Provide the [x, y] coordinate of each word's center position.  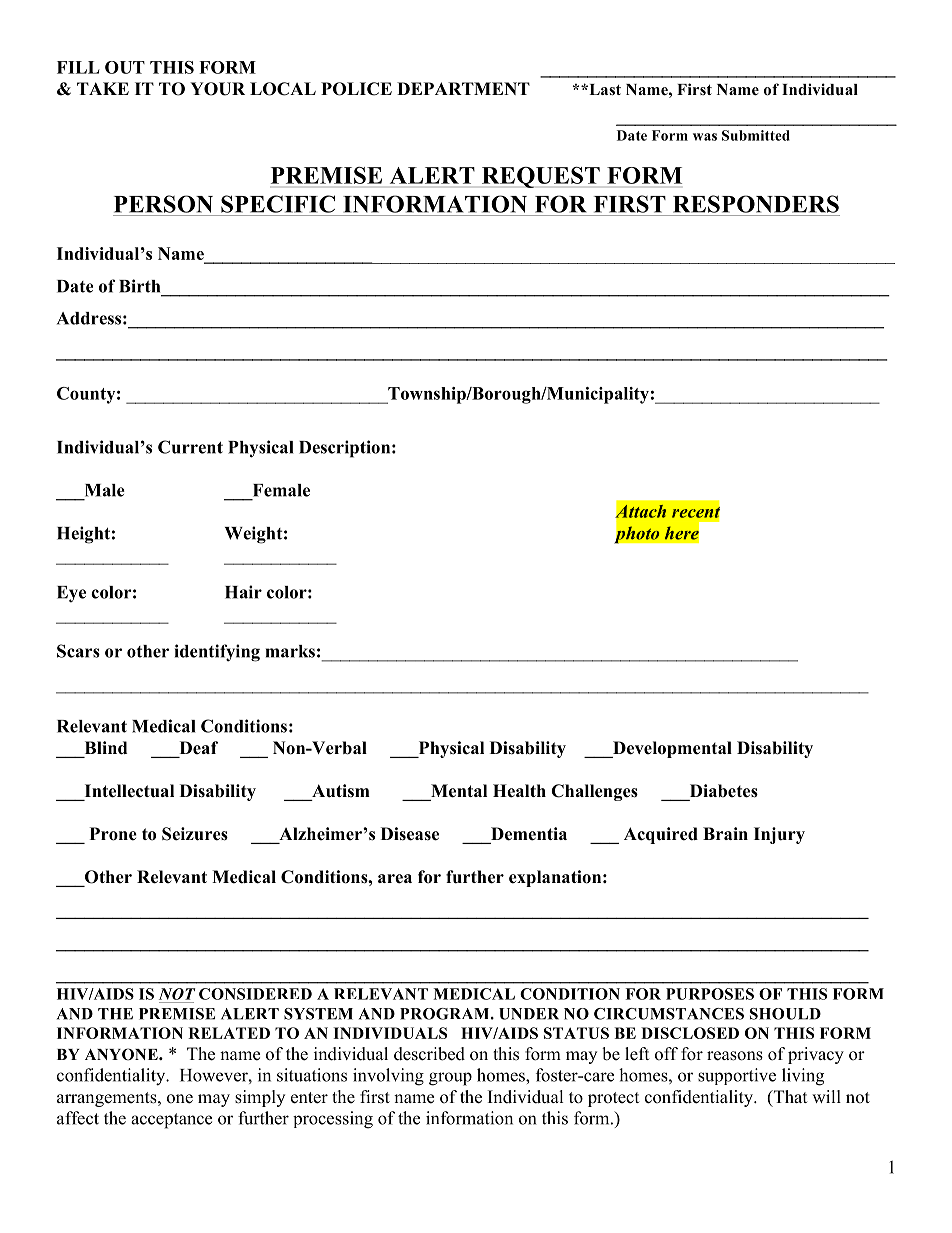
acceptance [171, 1121]
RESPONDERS [756, 204]
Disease [410, 834]
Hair [243, 592]
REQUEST [541, 177]
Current [190, 447]
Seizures [195, 834]
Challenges [594, 792]
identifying [217, 653]
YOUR [217, 89]
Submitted [756, 135]
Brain [725, 833]
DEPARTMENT [463, 88]
